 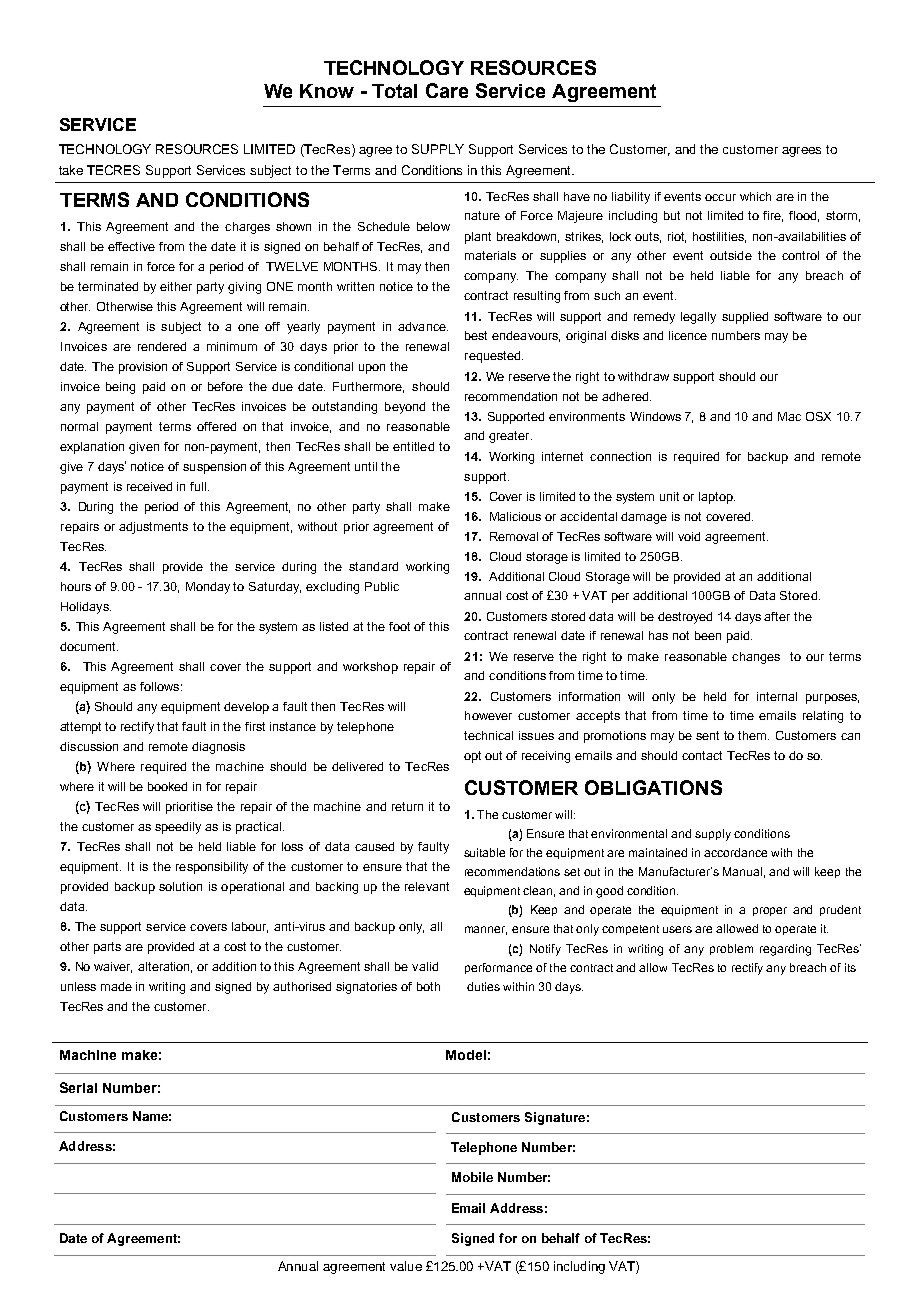 What do you see at coordinates (406, 1266) in the screenshot?
I see `value` at bounding box center [406, 1266].
